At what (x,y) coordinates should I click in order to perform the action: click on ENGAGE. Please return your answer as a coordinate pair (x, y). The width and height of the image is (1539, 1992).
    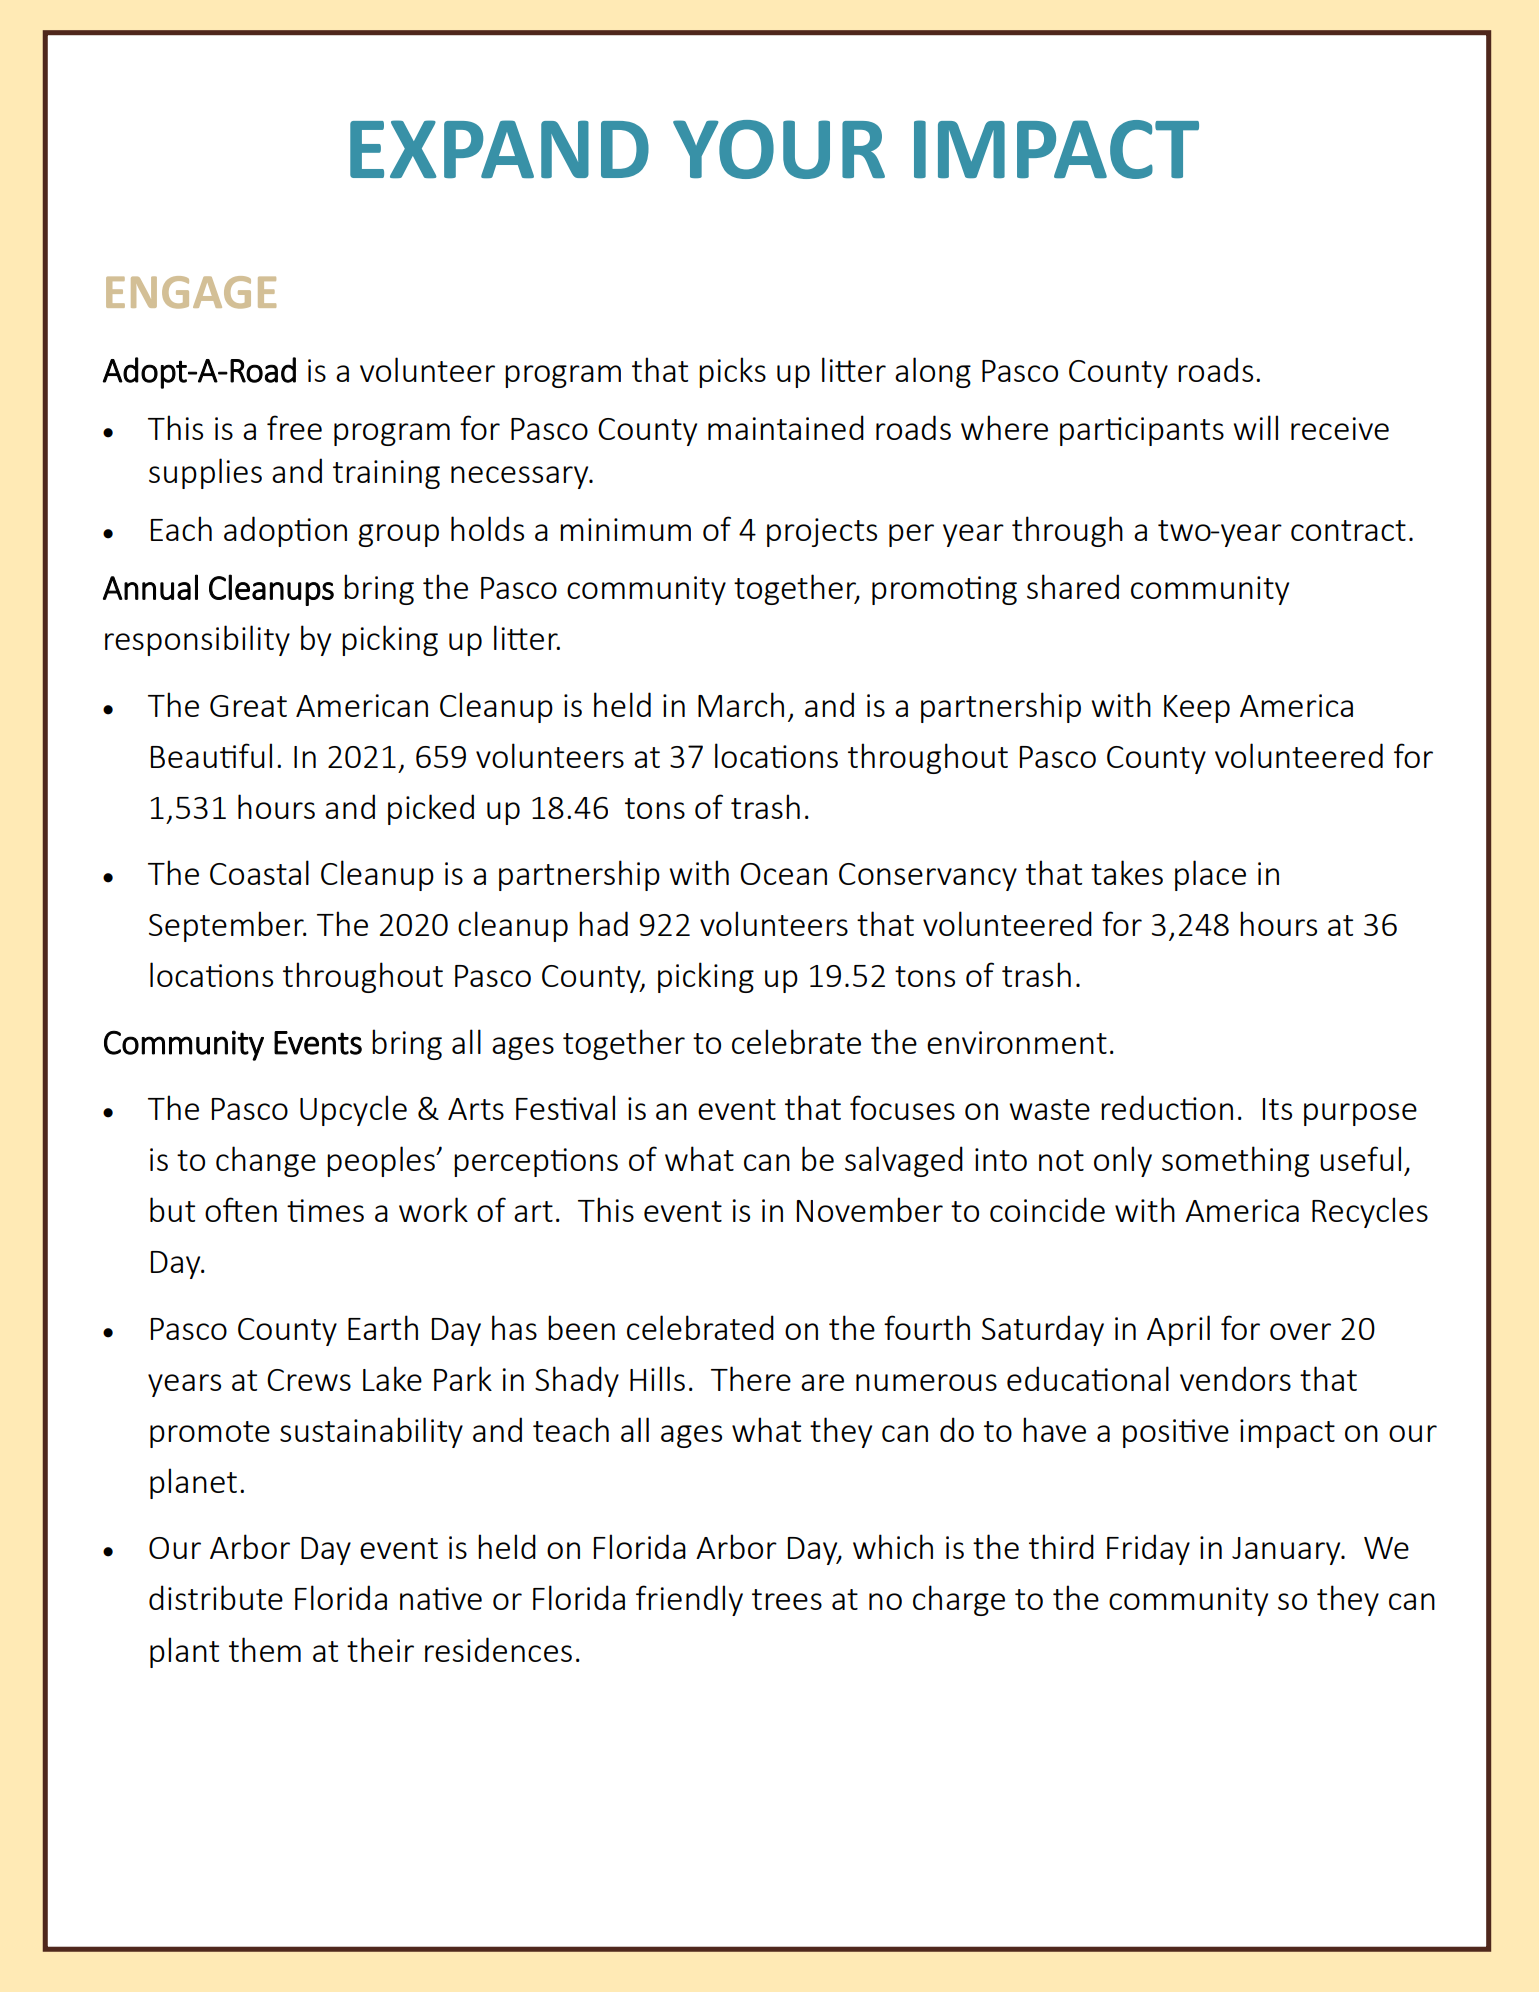
    Looking at the image, I should click on (191, 292).
